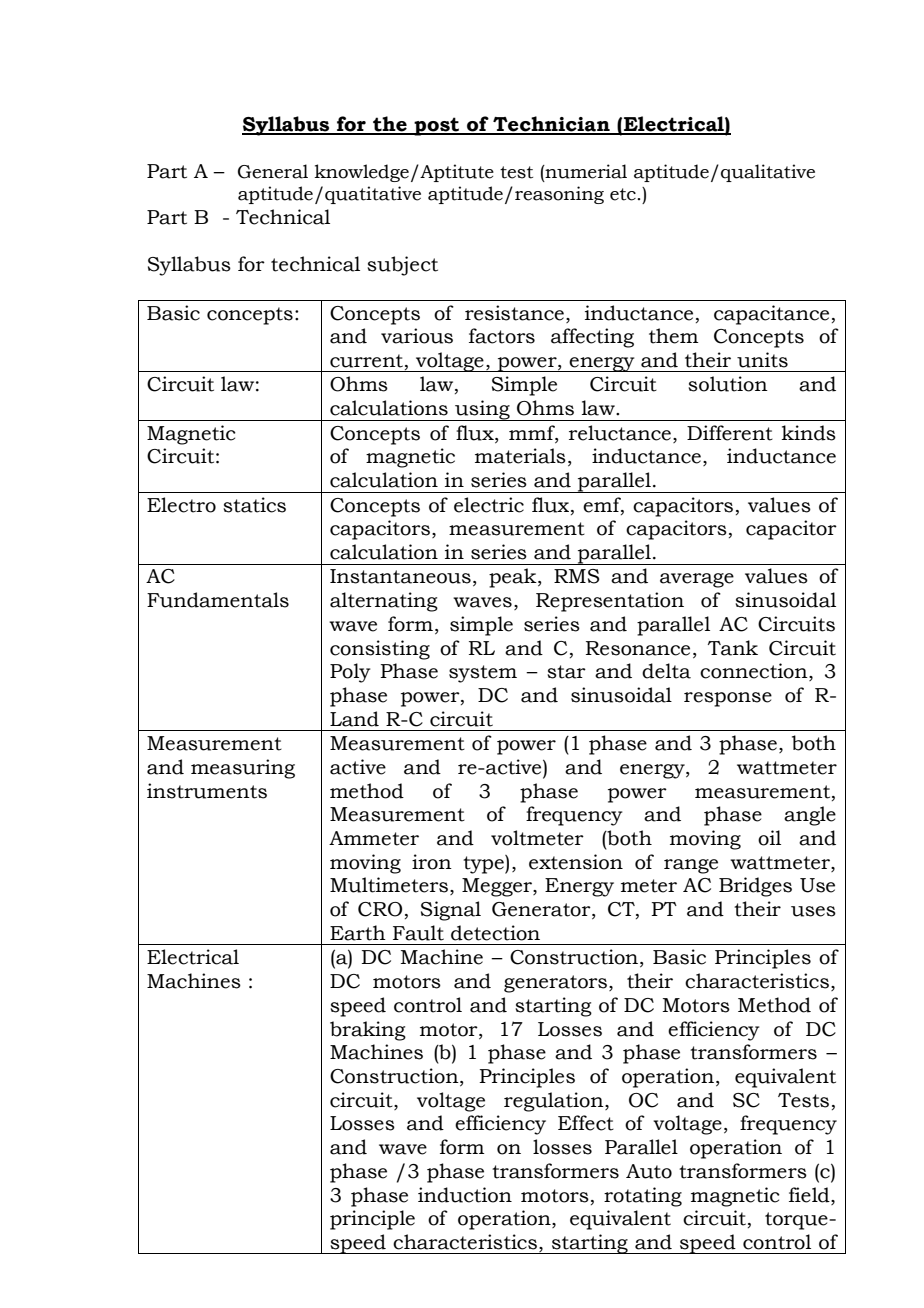 This image has height=1308, width=924. I want to click on Fundamentals, so click(218, 600).
